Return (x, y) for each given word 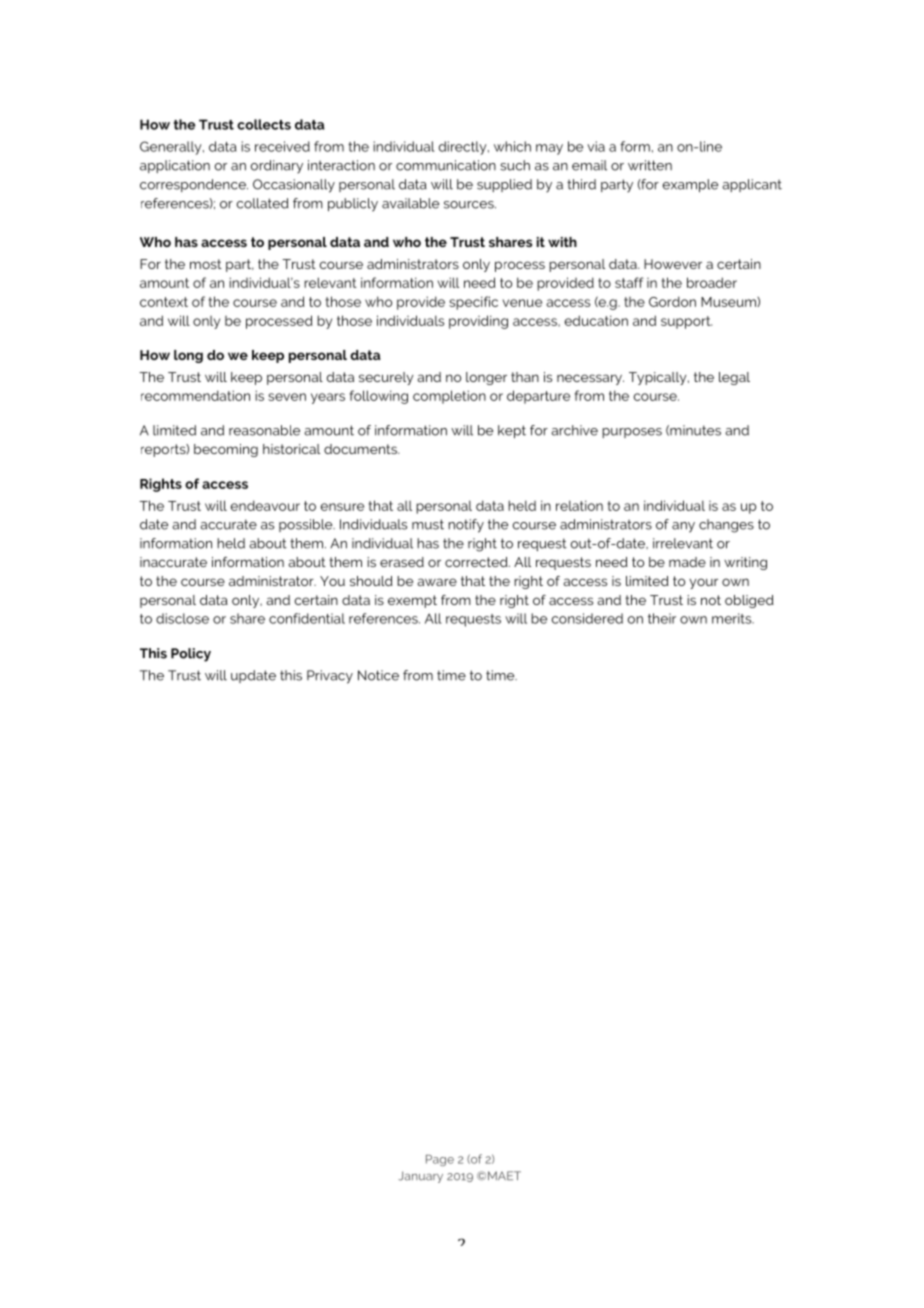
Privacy (330, 677)
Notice (378, 675)
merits (733, 618)
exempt (412, 601)
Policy (191, 655)
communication (446, 165)
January (420, 1177)
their (662, 618)
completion (449, 397)
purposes (632, 433)
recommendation (195, 395)
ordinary (276, 167)
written (650, 165)
